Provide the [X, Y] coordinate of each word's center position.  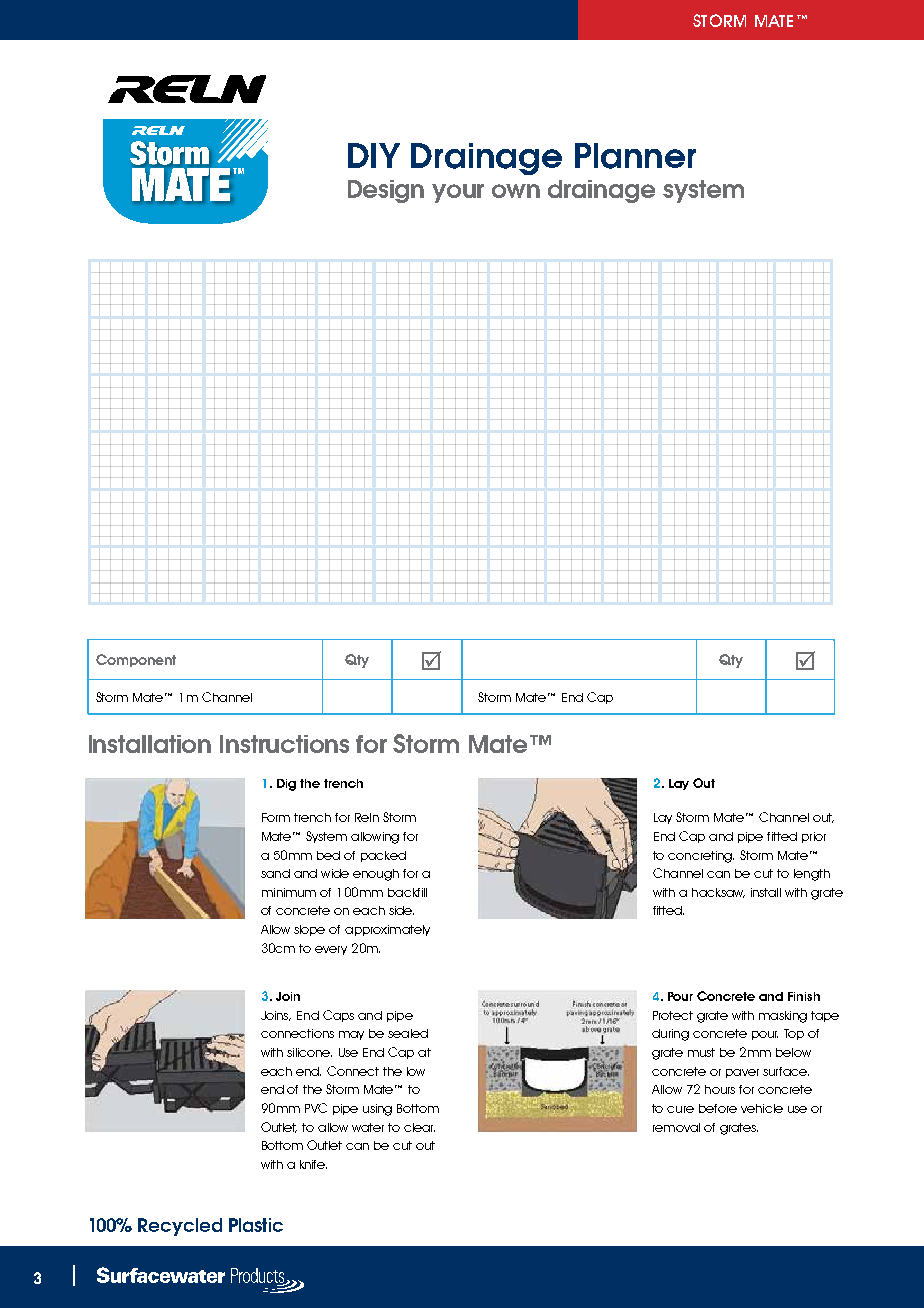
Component [136, 660]
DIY [374, 155]
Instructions [284, 744]
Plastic [256, 1225]
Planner [635, 156]
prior [814, 837]
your [458, 193]
